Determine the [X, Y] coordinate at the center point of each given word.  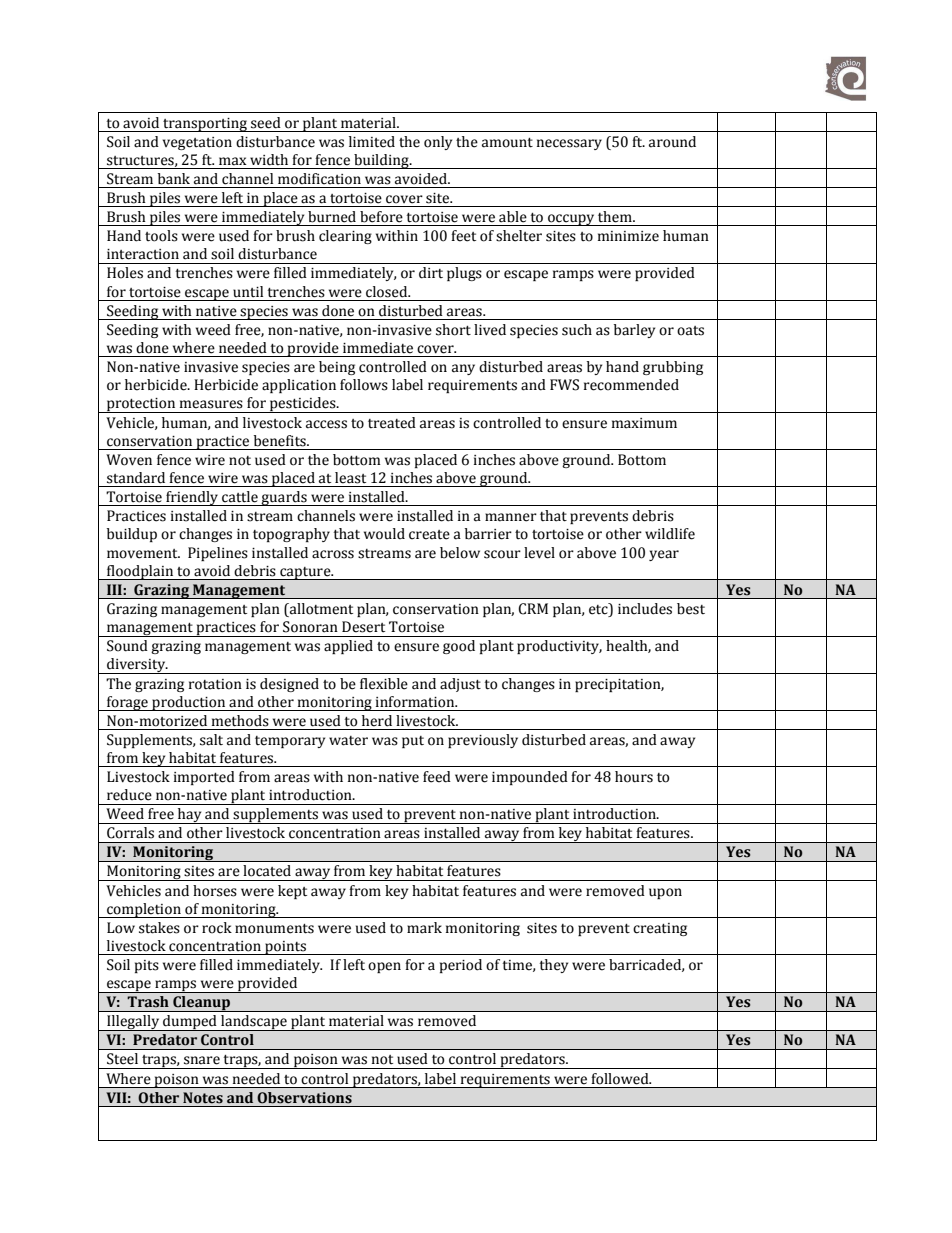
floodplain [140, 572]
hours [634, 777]
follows [364, 385]
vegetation [197, 143]
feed [437, 777]
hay [190, 816]
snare [202, 1060]
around [672, 142]
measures [211, 404]
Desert [363, 627]
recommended [631, 385]
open [384, 967]
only [438, 143]
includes [645, 609]
